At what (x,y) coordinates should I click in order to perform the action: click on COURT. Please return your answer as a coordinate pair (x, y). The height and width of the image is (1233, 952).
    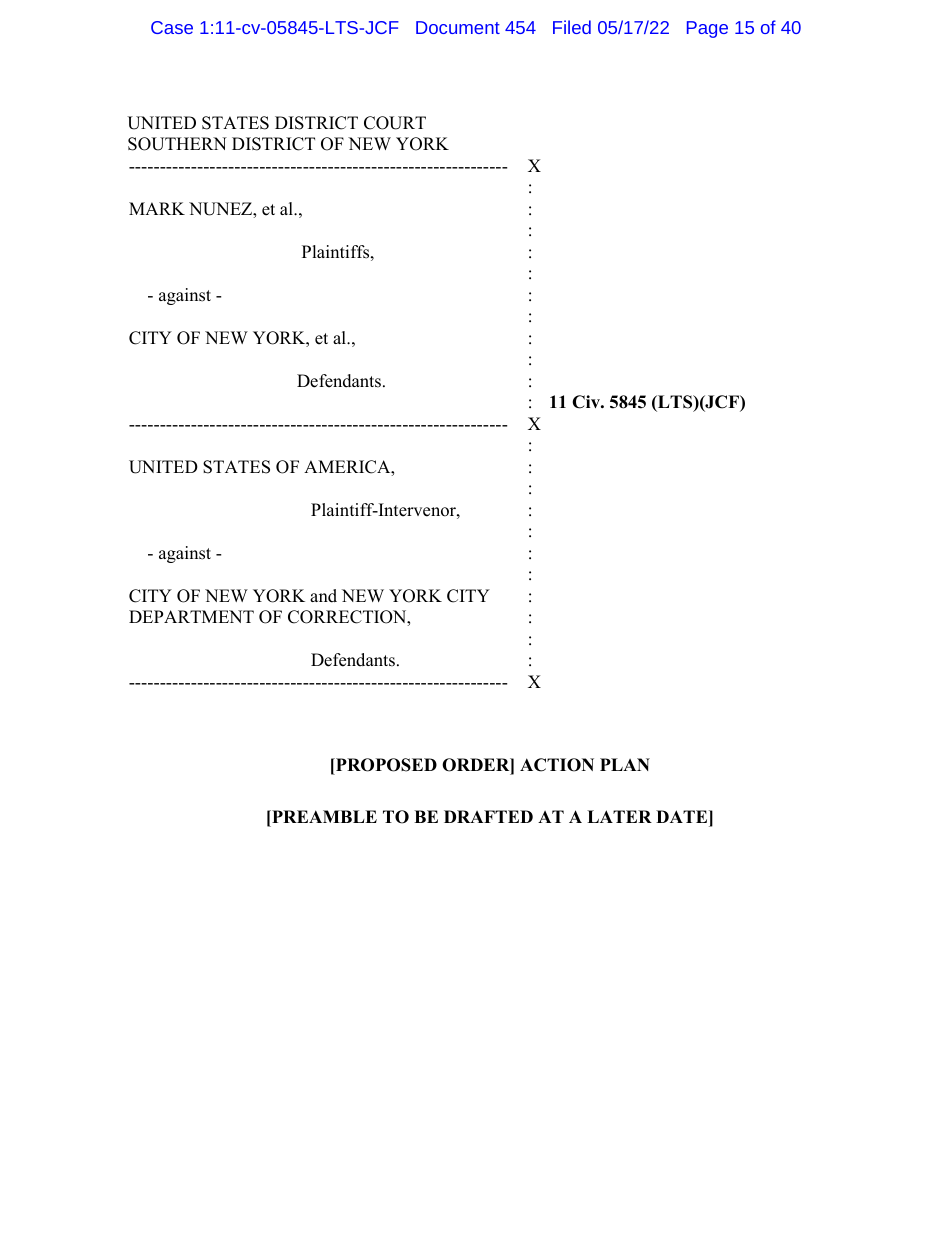
    Looking at the image, I should click on (395, 123).
